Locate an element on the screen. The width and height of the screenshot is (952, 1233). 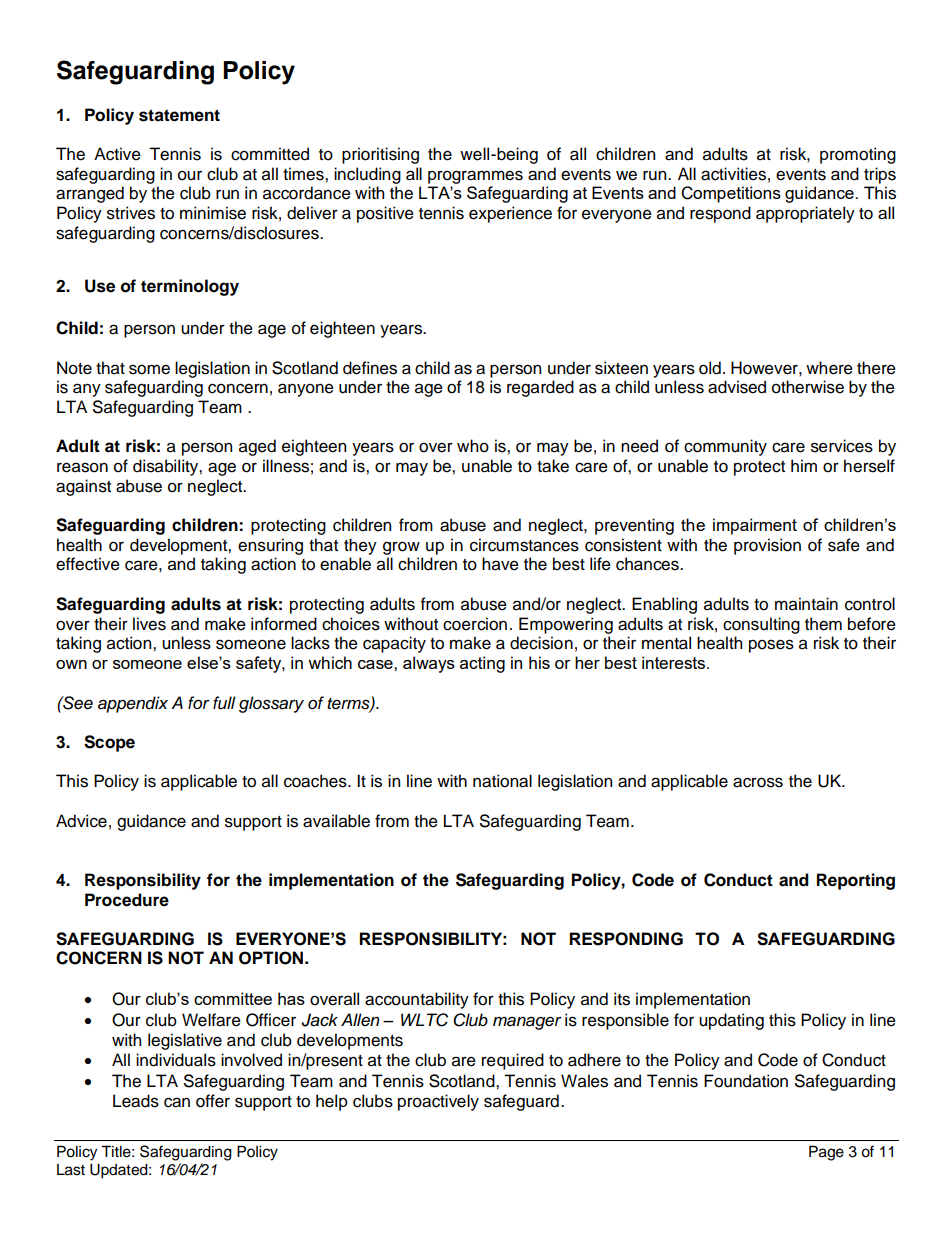
promoting is located at coordinates (858, 155).
